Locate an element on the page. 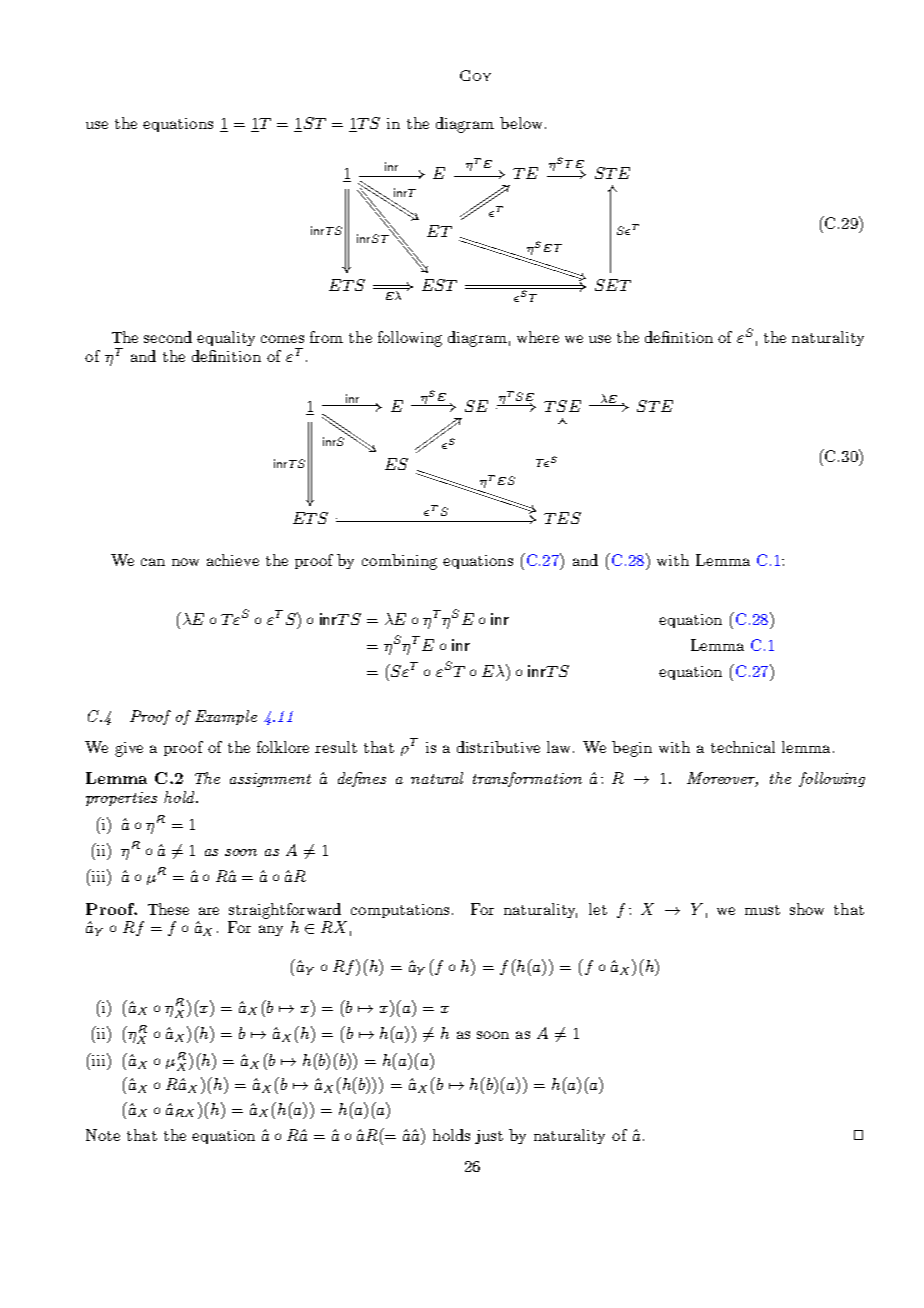  must is located at coordinates (762, 910).
